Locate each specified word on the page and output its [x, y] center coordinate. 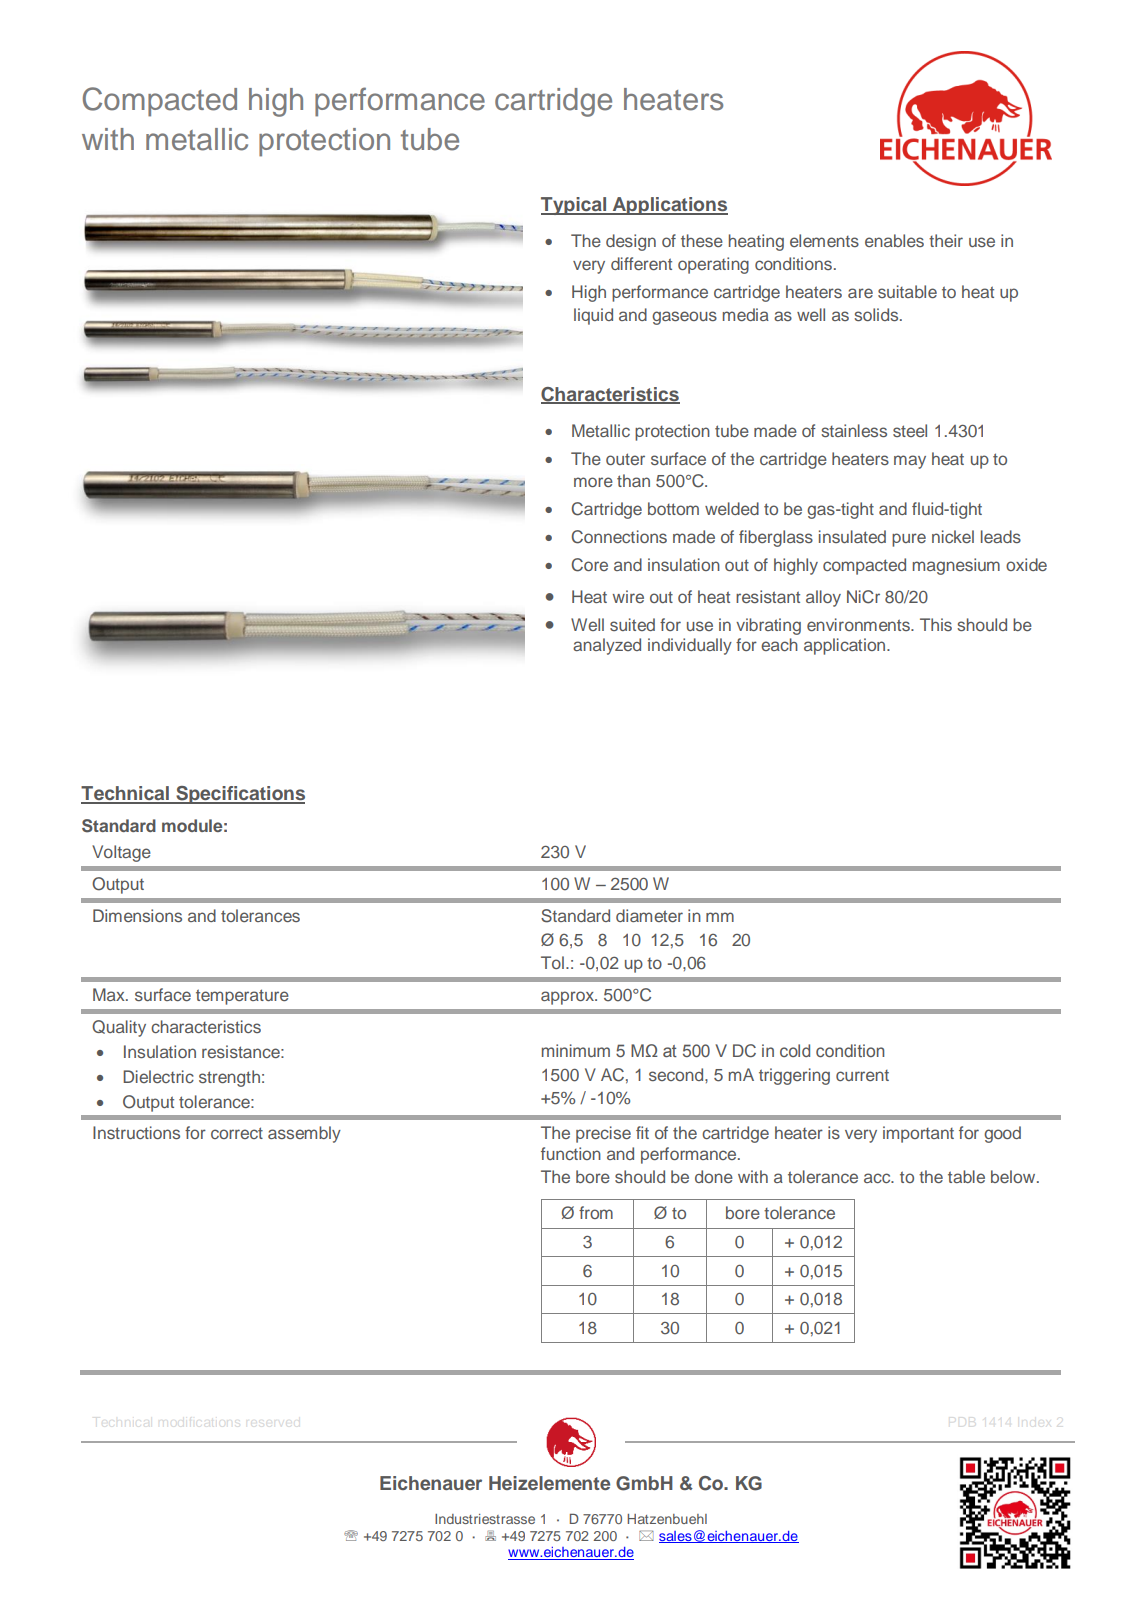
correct [237, 1133]
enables [894, 240]
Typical [575, 206]
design [631, 242]
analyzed [607, 646]
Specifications [239, 795]
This [936, 624]
